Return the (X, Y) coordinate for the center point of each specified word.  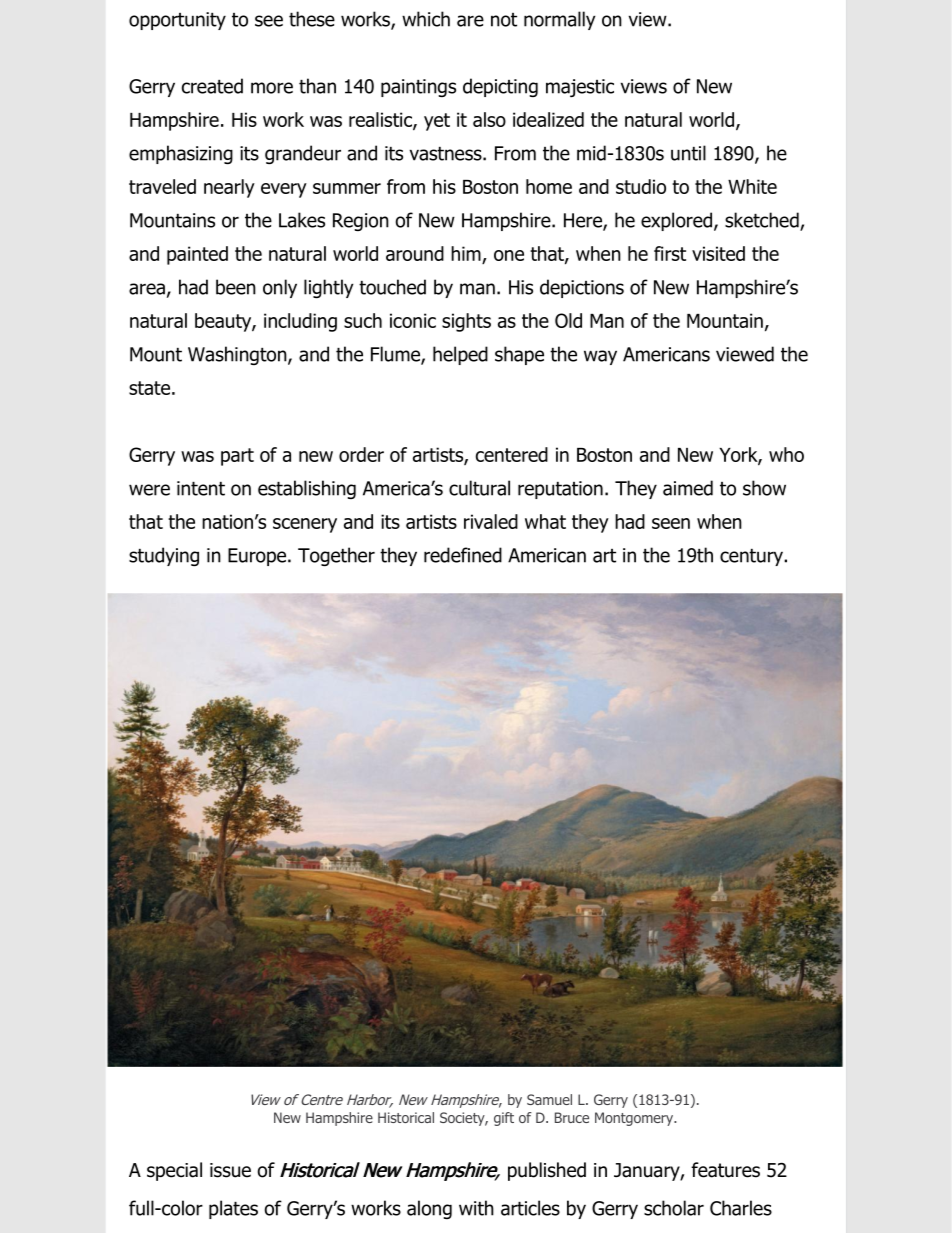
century (752, 557)
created (212, 86)
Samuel (549, 1099)
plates (233, 1209)
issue (230, 1170)
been (236, 287)
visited (718, 253)
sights (466, 322)
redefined (463, 555)
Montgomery (635, 1119)
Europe (258, 557)
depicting (500, 87)
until (688, 153)
